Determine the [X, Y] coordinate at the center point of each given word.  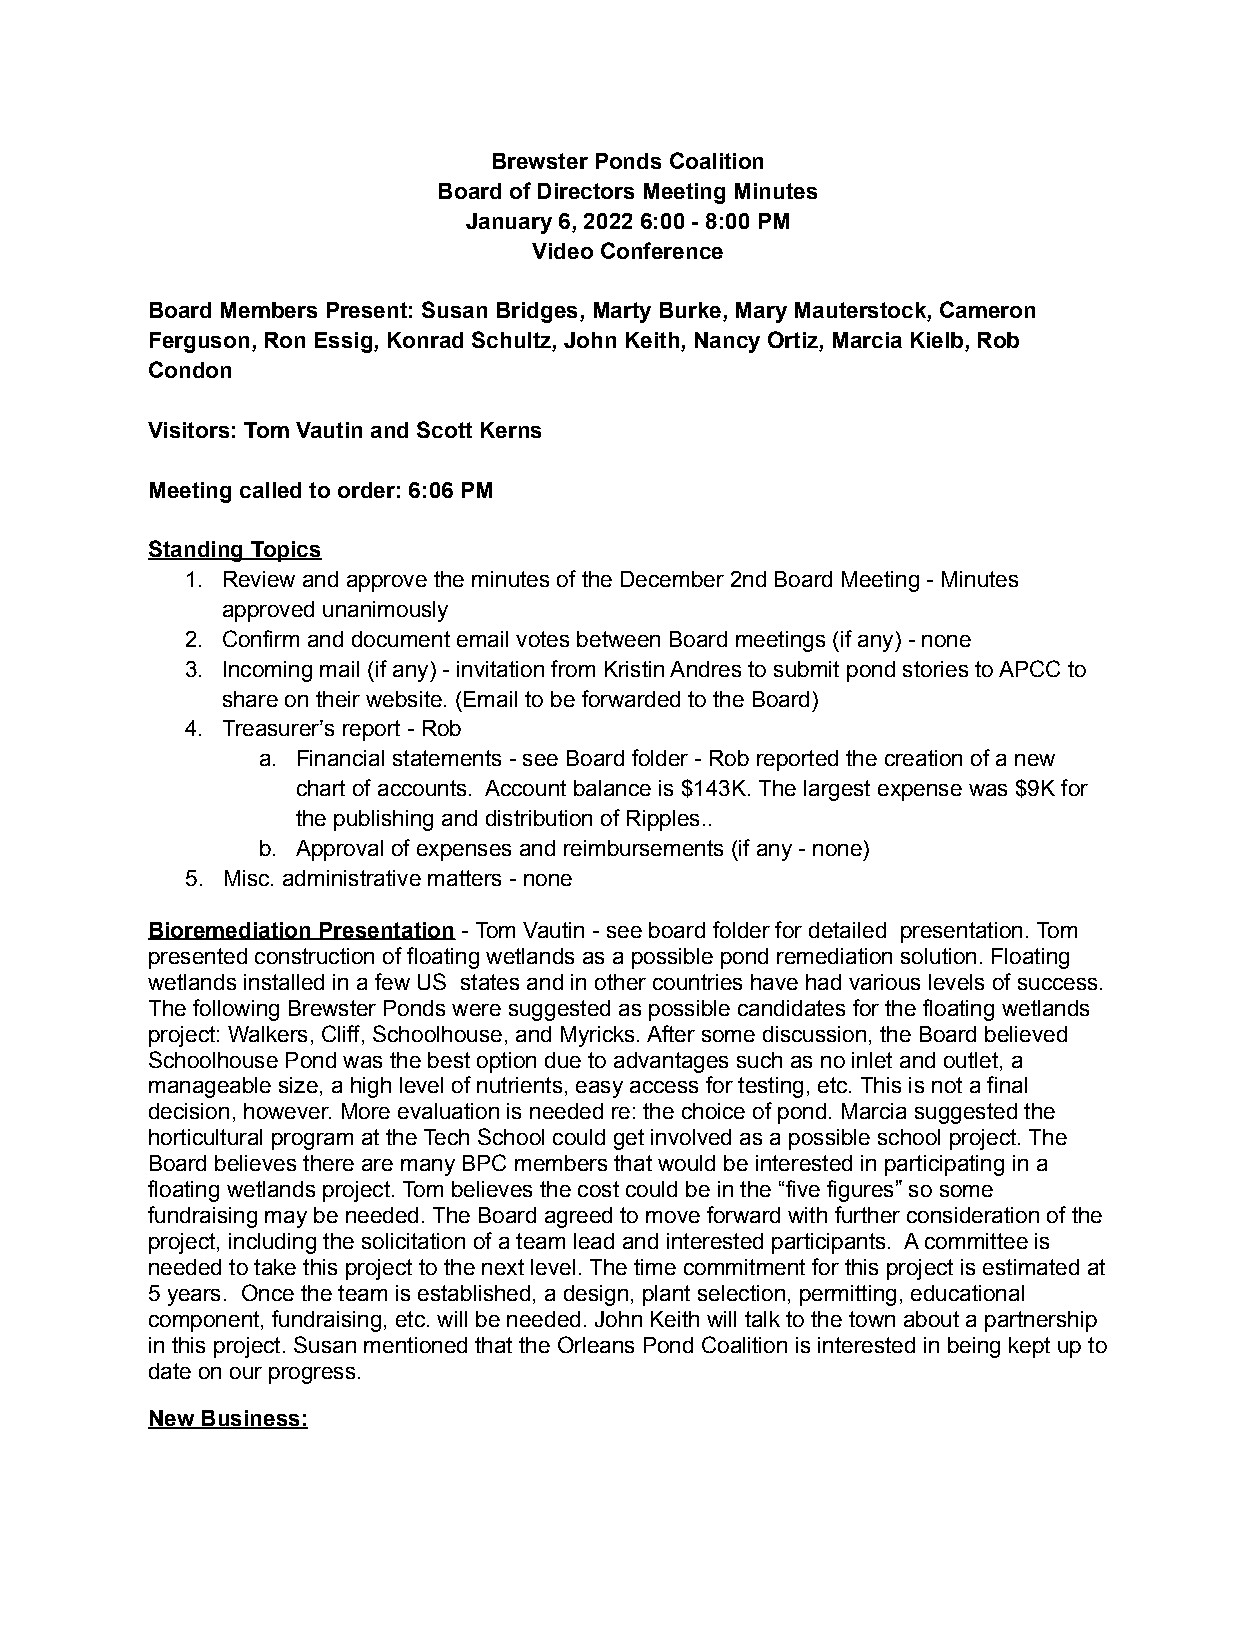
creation [923, 758]
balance [612, 788]
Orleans [596, 1344]
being [974, 1347]
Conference [662, 250]
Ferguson [199, 342]
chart [321, 788]
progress [312, 1375]
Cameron [987, 309]
